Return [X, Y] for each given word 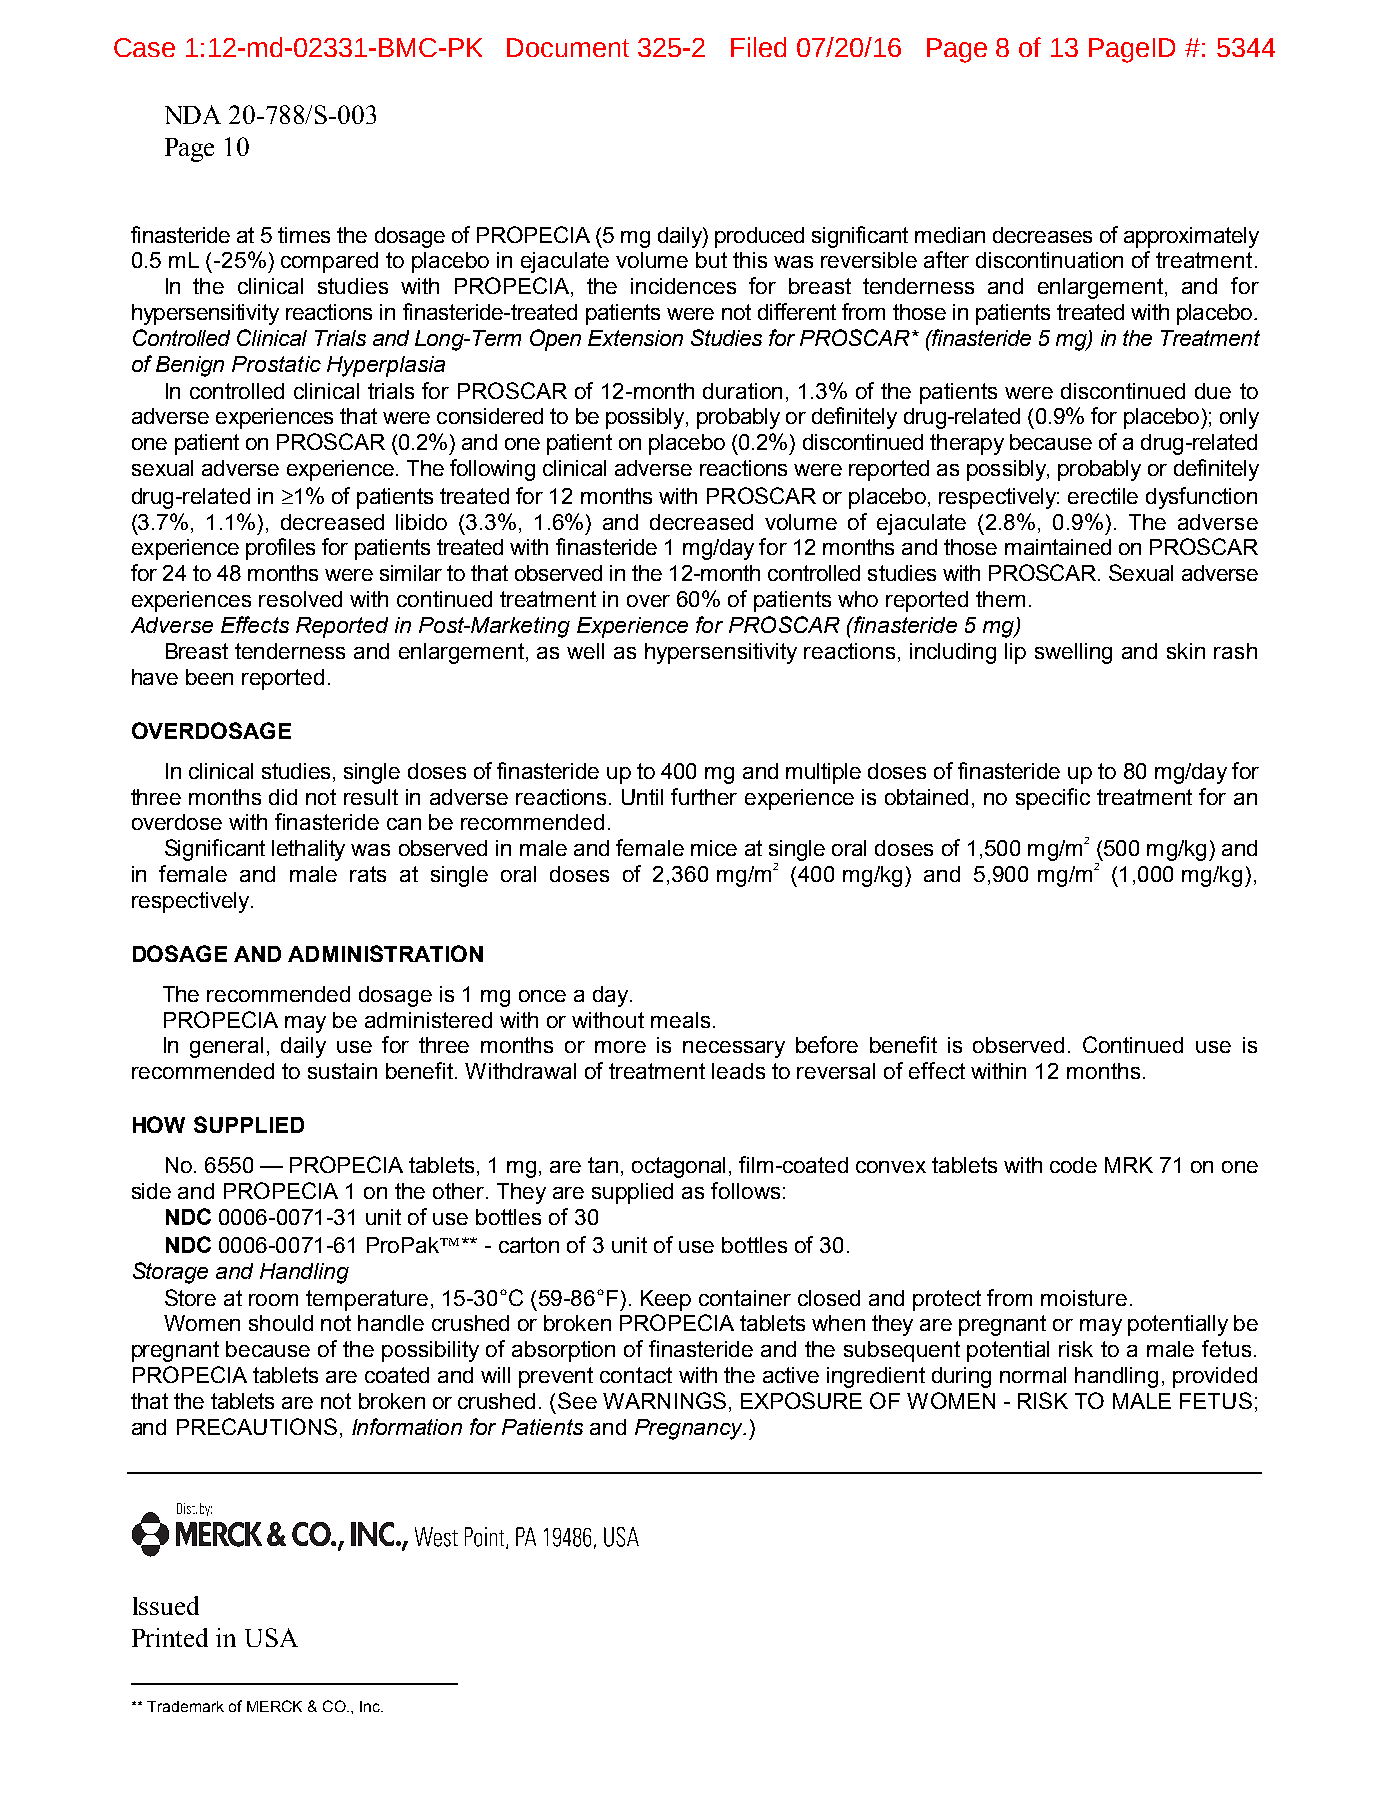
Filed [758, 47]
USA [271, 1637]
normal [1033, 1375]
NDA [193, 114]
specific [1053, 799]
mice [714, 848]
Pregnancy [690, 1429]
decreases [1042, 235]
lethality [308, 850]
